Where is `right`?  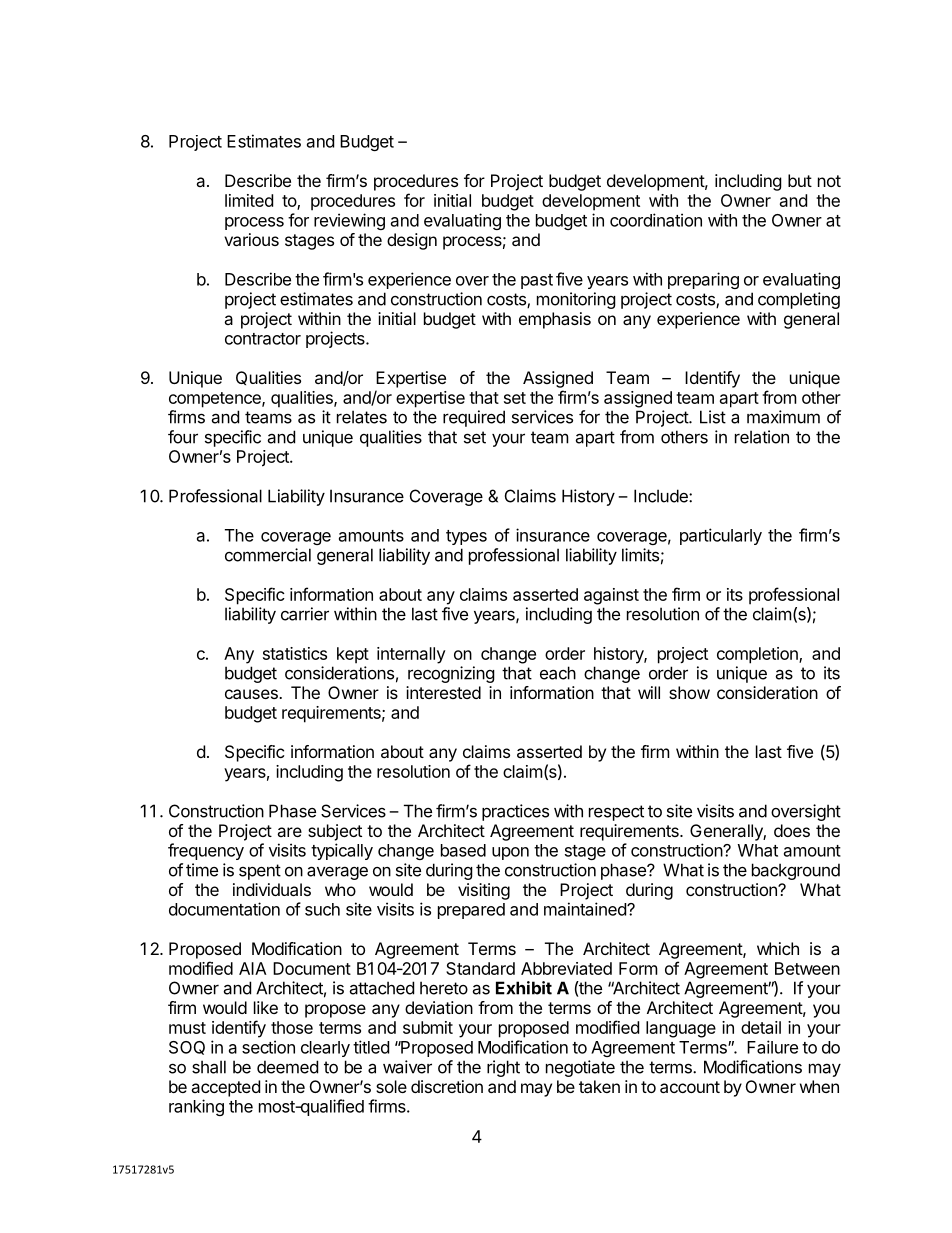
right is located at coordinates (503, 1068).
